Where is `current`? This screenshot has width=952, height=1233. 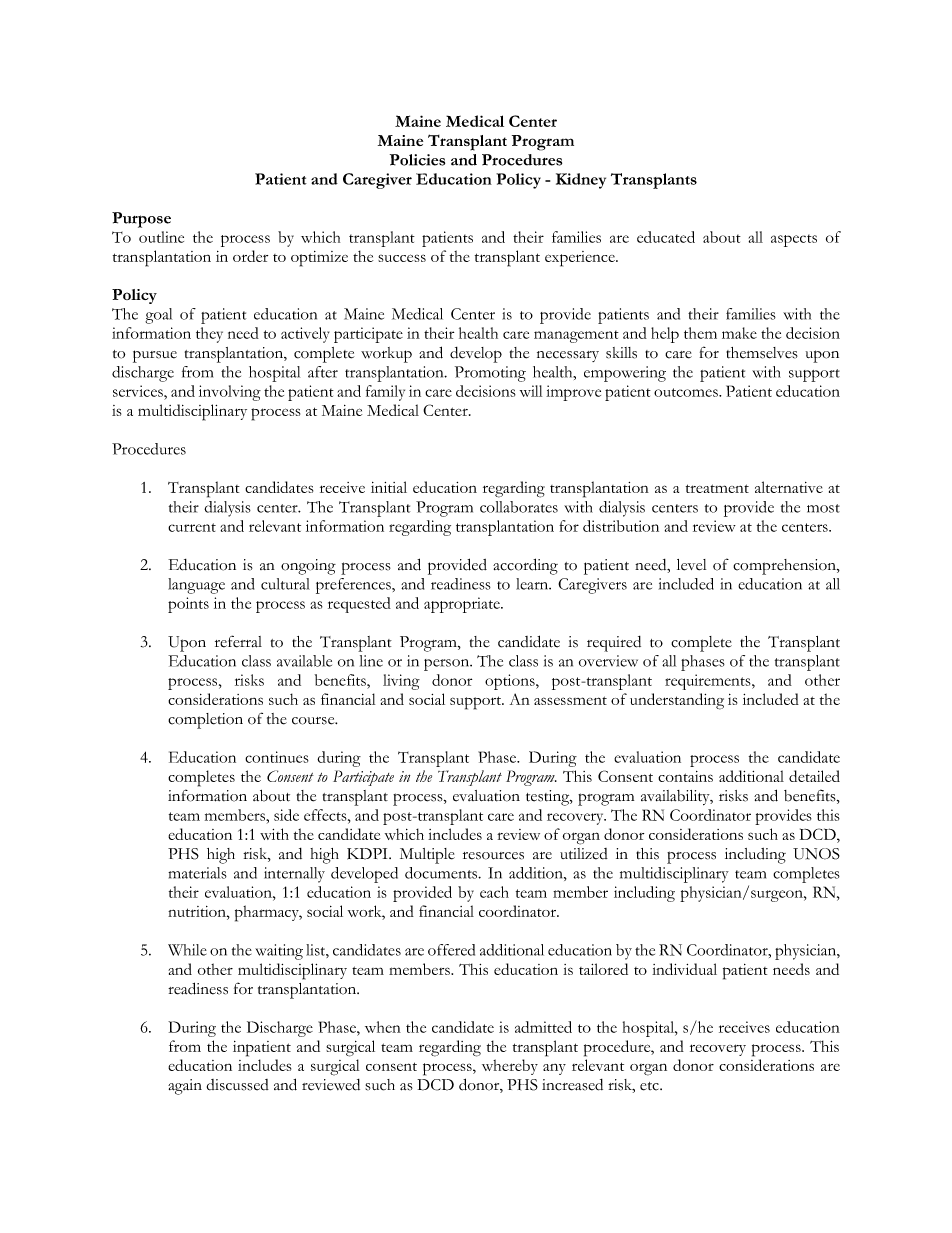
current is located at coordinates (192, 527).
